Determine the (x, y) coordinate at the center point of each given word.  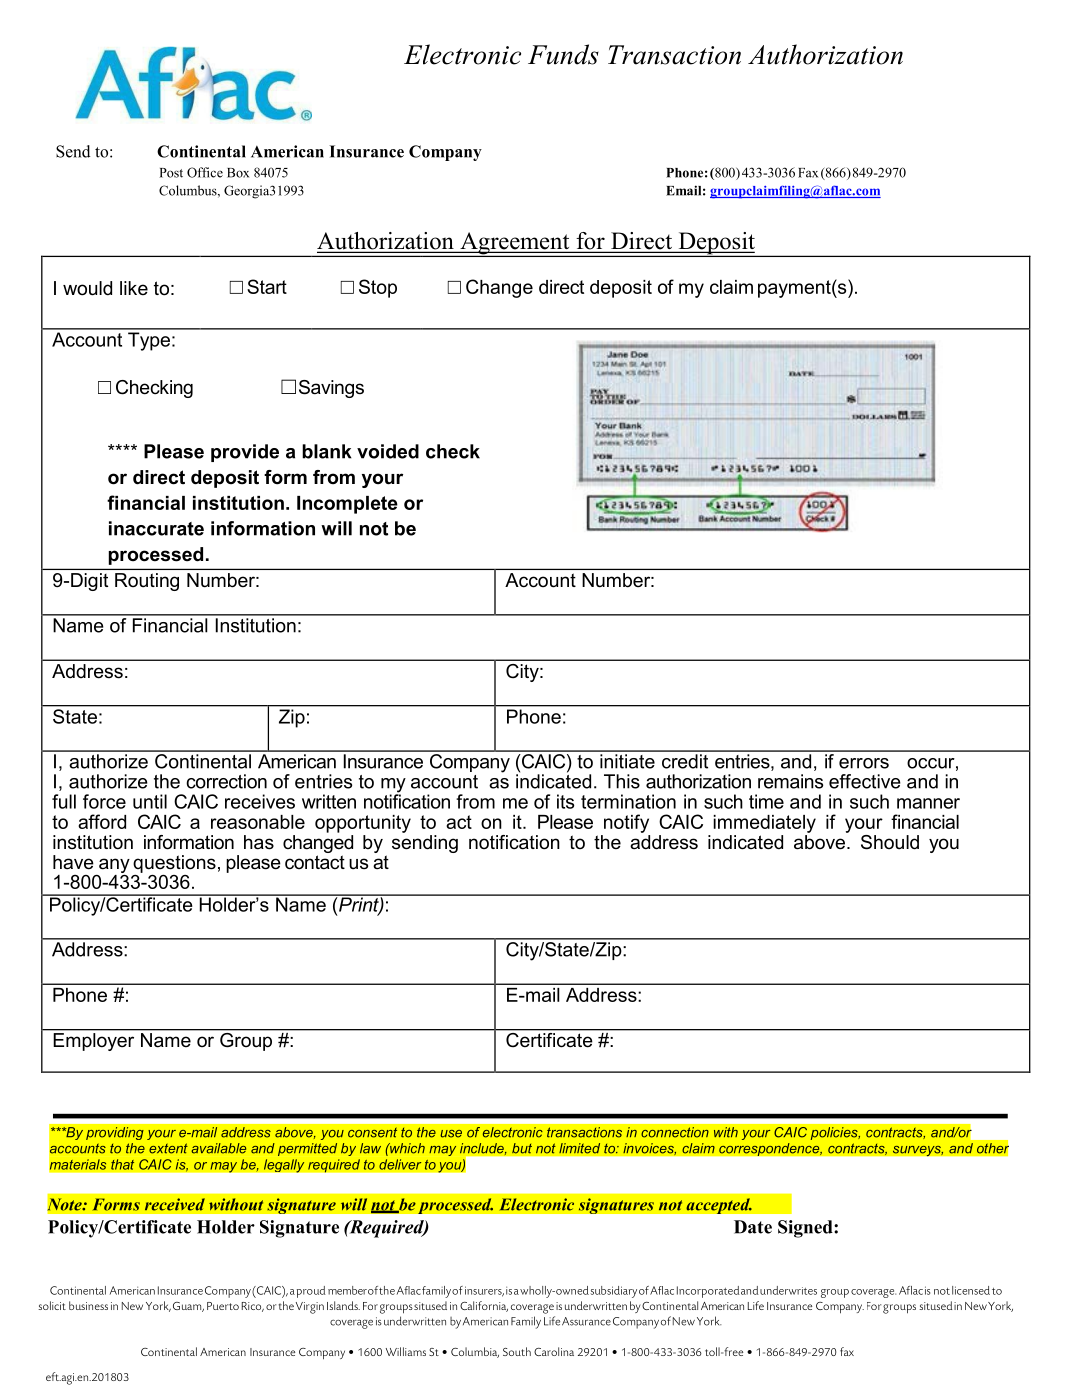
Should (890, 842)
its (565, 801)
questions (174, 864)
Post (171, 173)
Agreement (515, 244)
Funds (563, 54)
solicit (52, 1305)
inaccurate (156, 528)
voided (388, 451)
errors (864, 763)
